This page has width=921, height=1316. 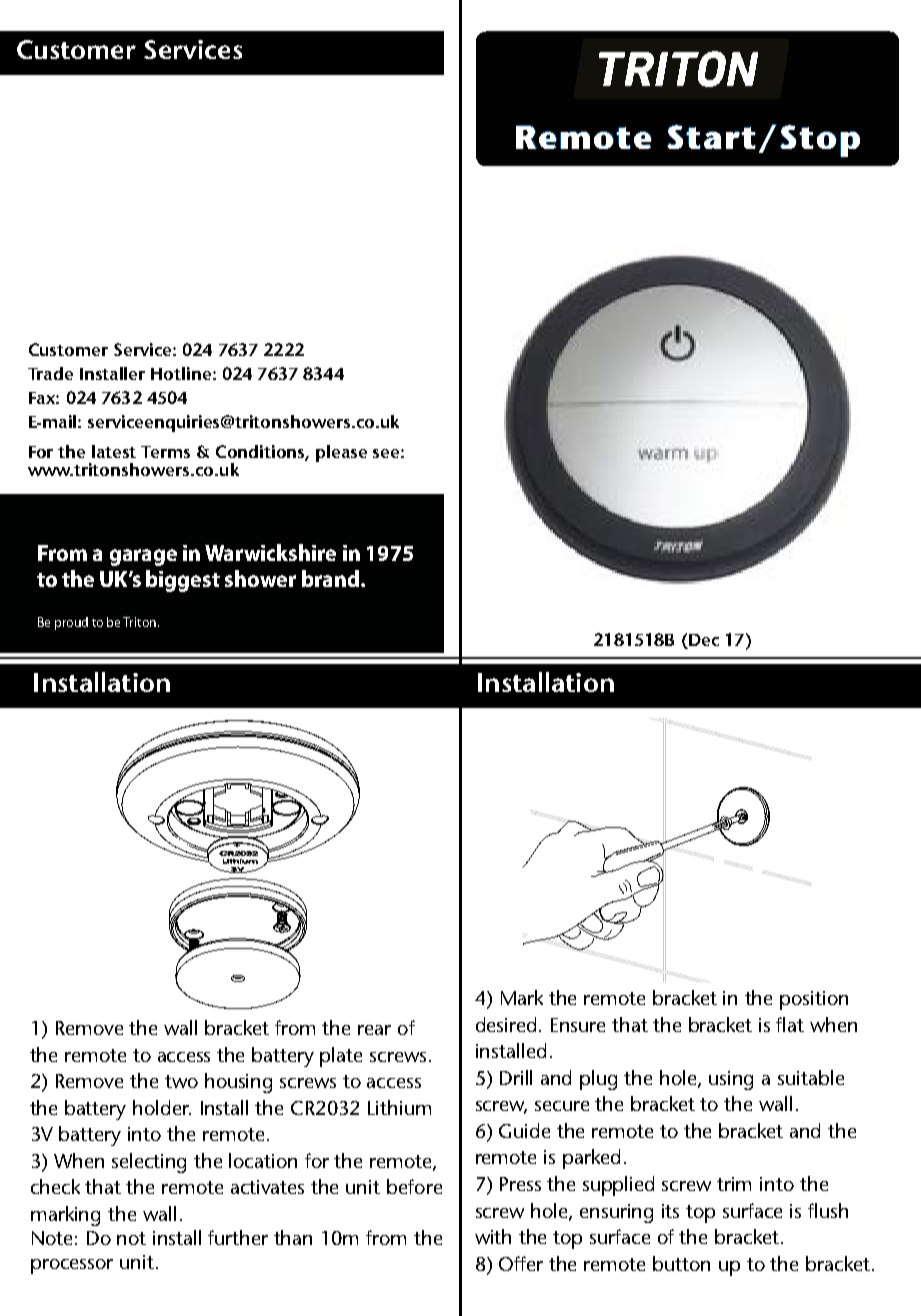 I want to click on holder, so click(x=162, y=1107).
